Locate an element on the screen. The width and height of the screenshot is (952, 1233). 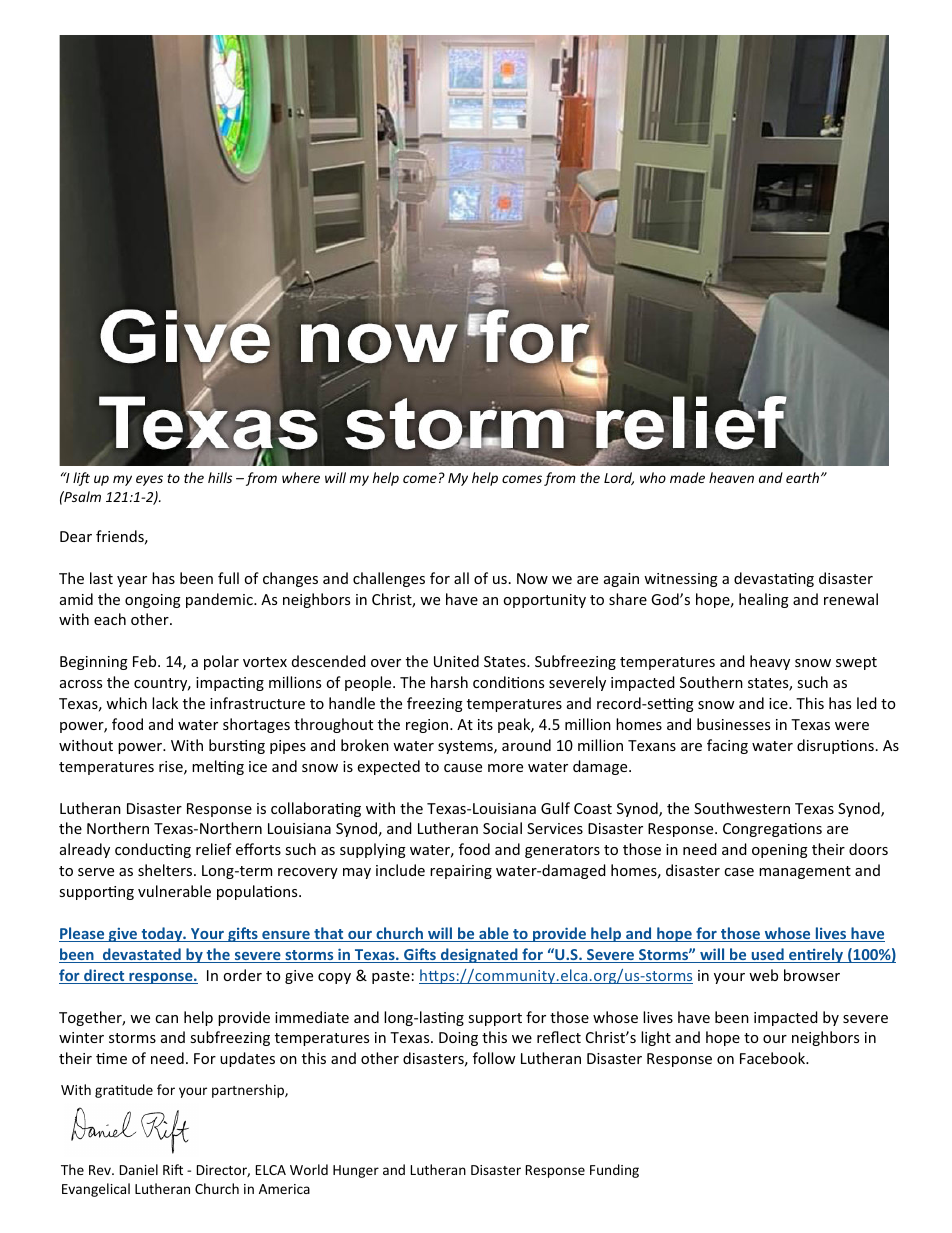
can is located at coordinates (166, 1019).
